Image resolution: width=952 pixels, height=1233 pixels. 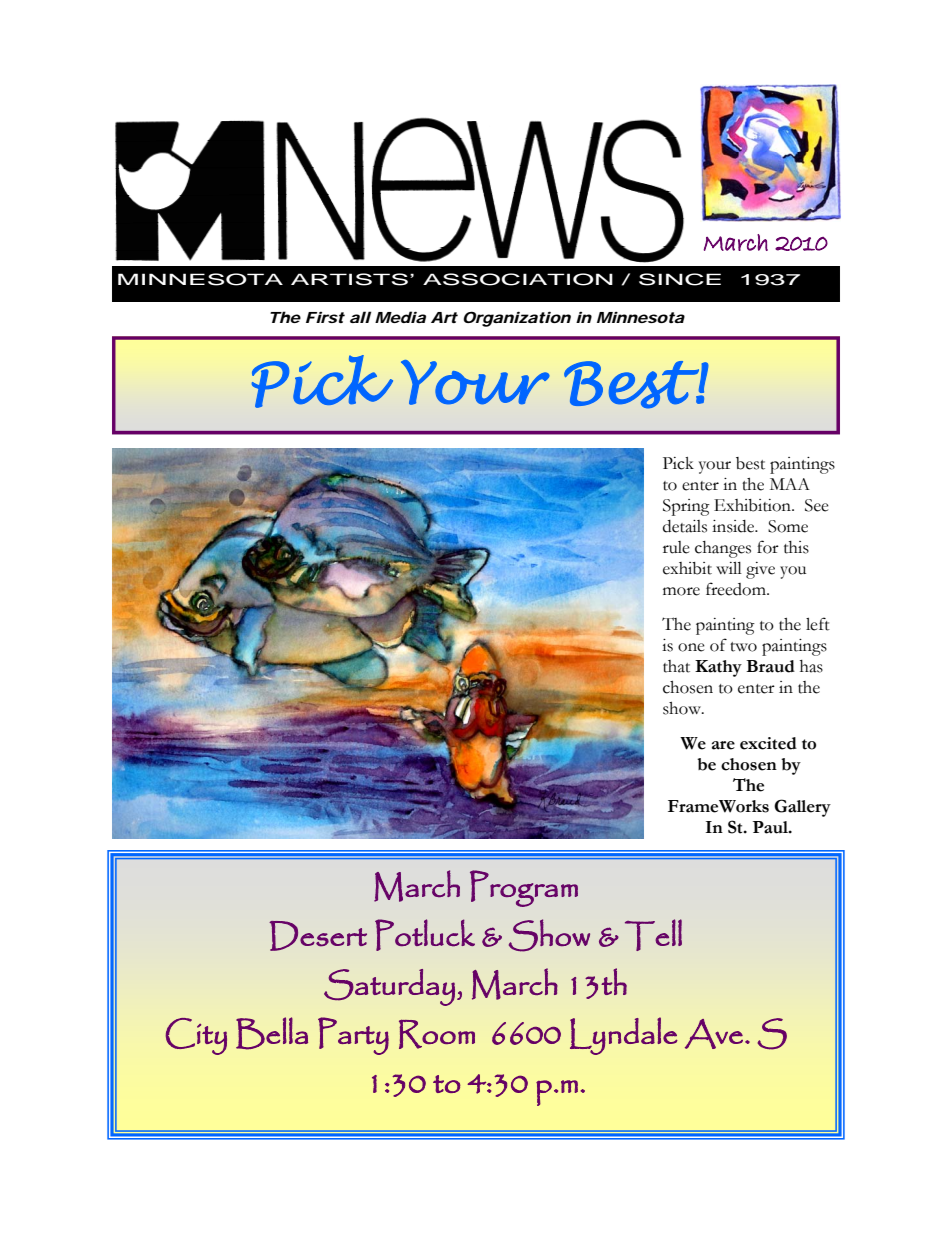 What do you see at coordinates (325, 317) in the screenshot?
I see `First` at bounding box center [325, 317].
